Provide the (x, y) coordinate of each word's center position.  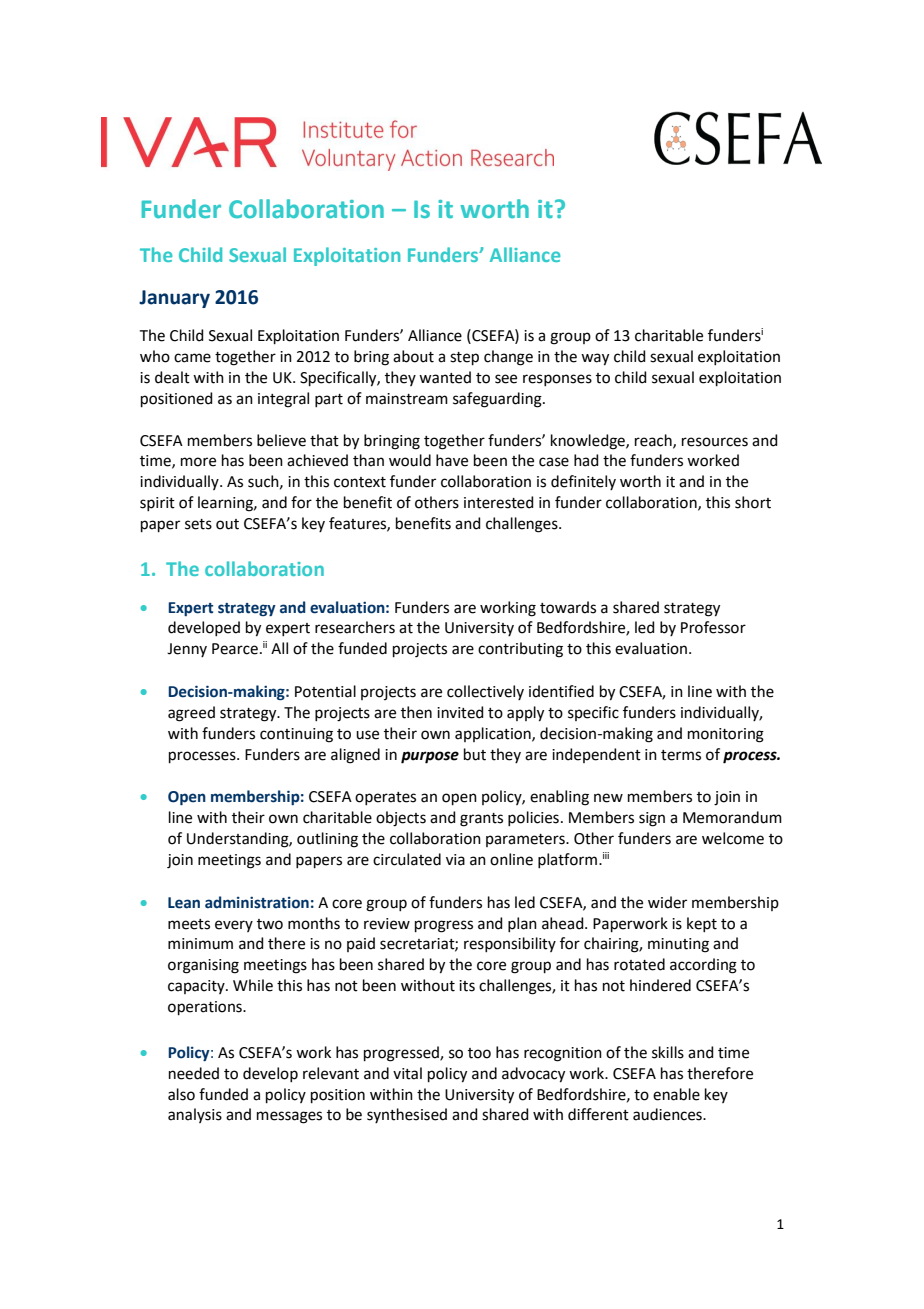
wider (667, 902)
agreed (191, 714)
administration (257, 902)
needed (194, 1073)
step (464, 358)
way (595, 359)
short (753, 502)
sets (198, 524)
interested (499, 502)
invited (460, 712)
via (455, 860)
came (192, 358)
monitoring (726, 735)
